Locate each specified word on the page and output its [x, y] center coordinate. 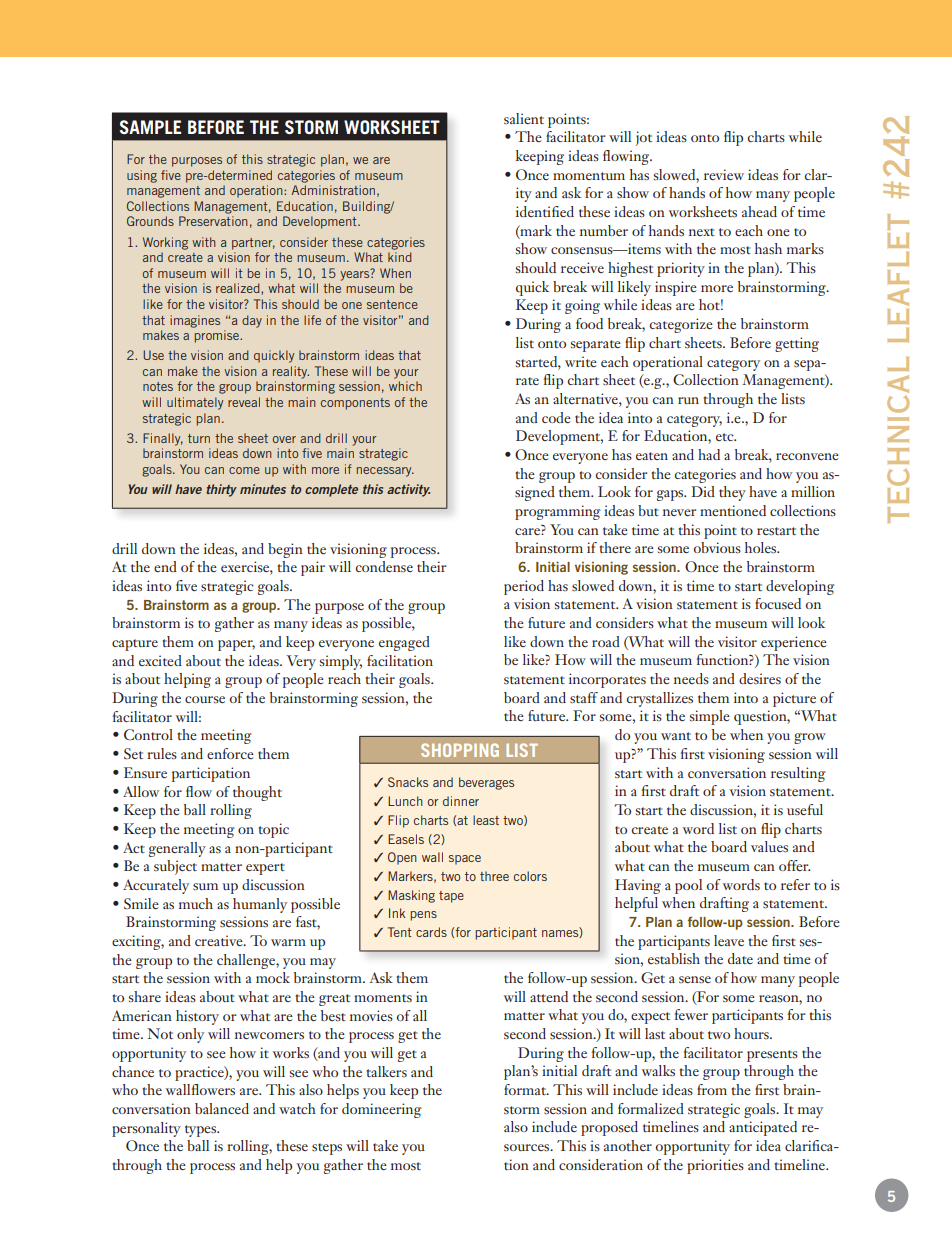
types [202, 1131]
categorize [681, 325]
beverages [486, 783]
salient [524, 118]
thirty [221, 490]
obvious [717, 547]
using [142, 176]
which [405, 386]
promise [218, 336]
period [524, 587]
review [724, 174]
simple [710, 717]
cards [431, 932]
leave [729, 940]
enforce [230, 753]
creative [220, 940]
